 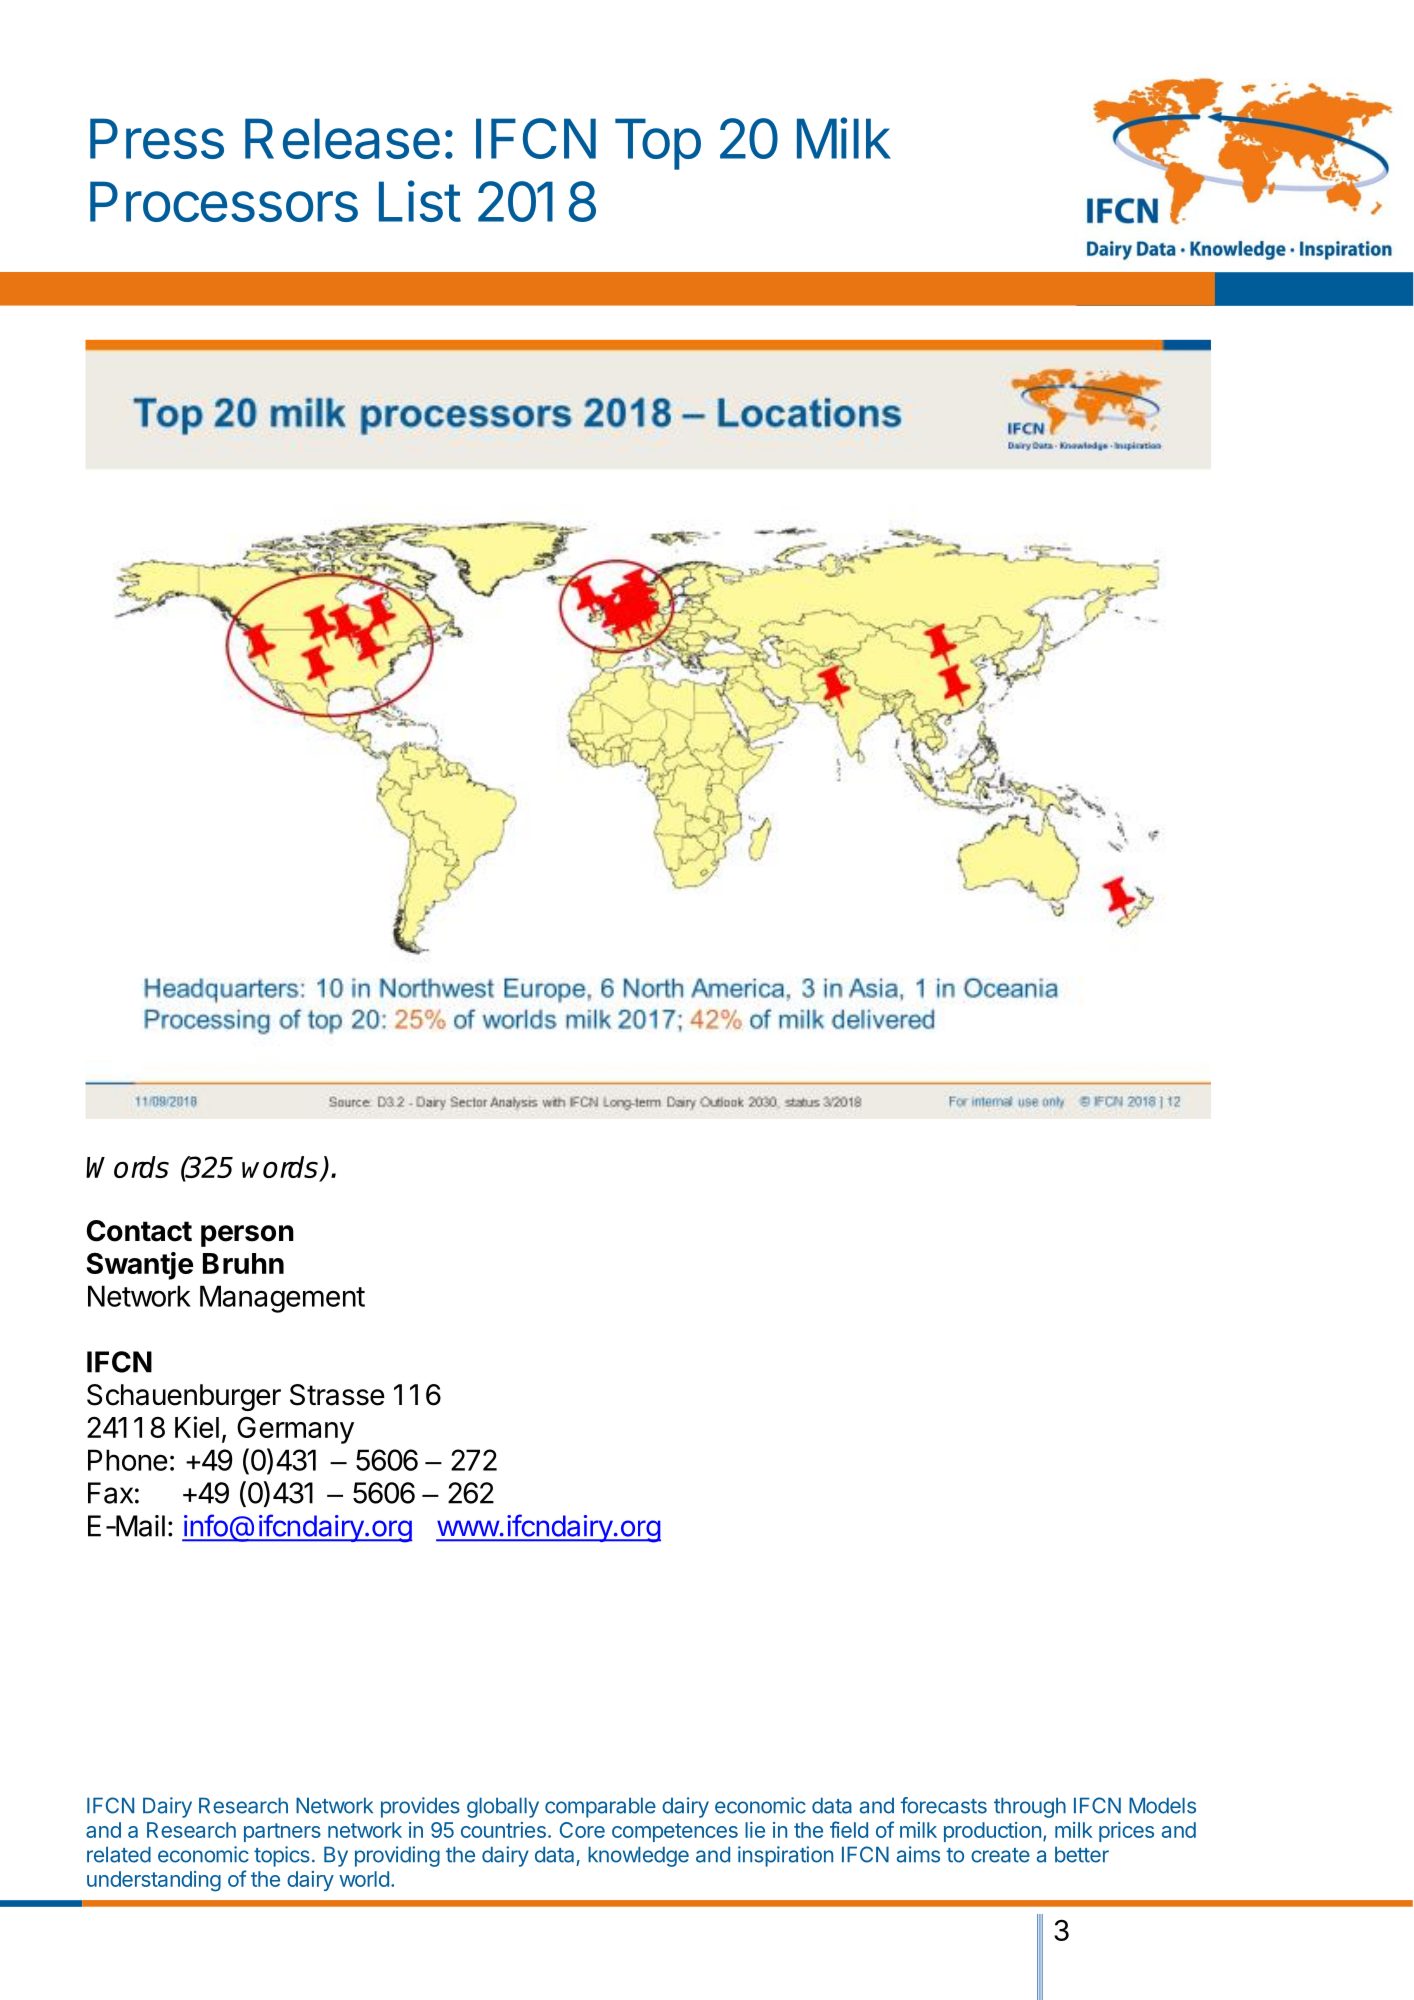 What do you see at coordinates (282, 1832) in the document?
I see `partners` at bounding box center [282, 1832].
